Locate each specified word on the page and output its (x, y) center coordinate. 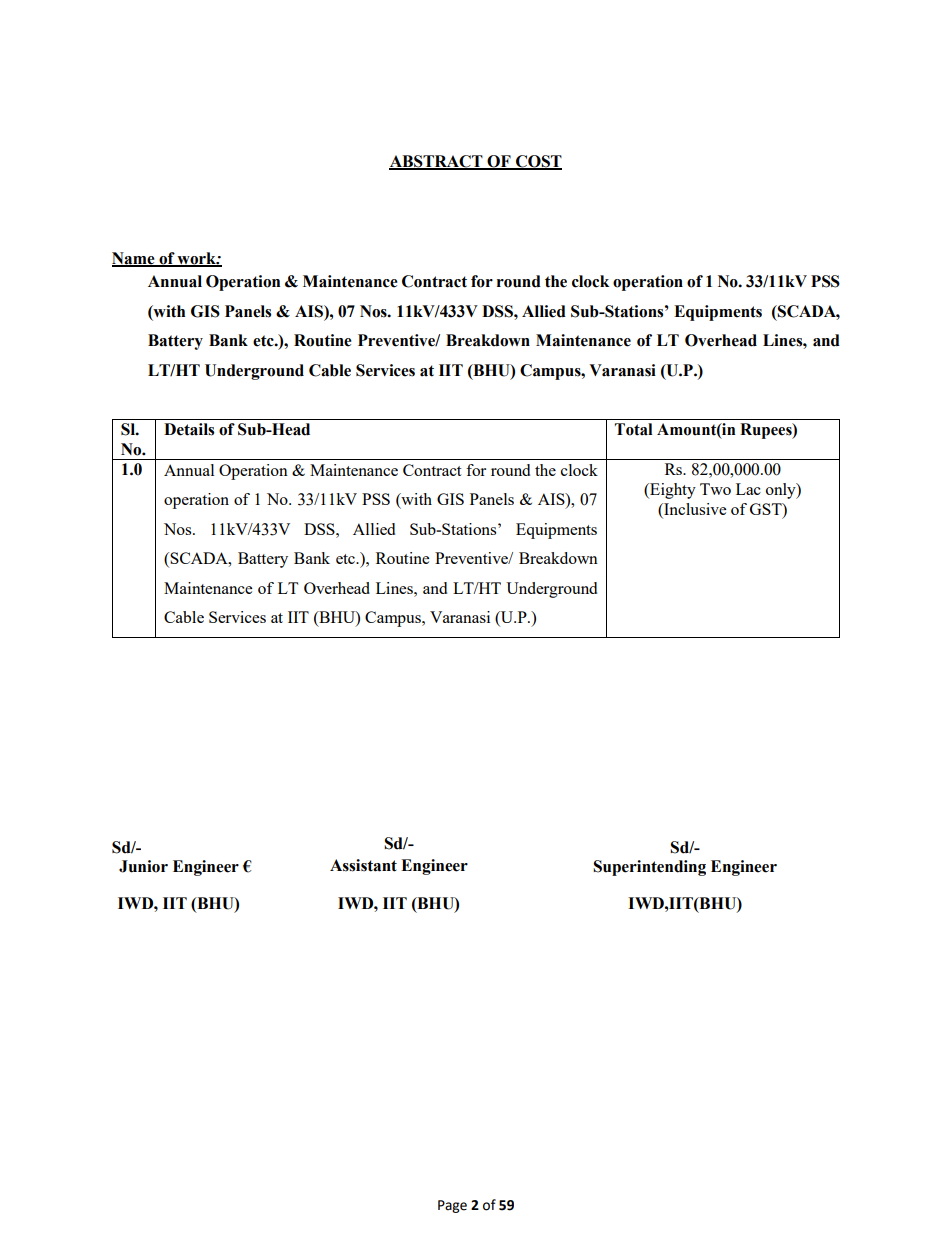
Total (633, 429)
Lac (748, 489)
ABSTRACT (437, 162)
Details (189, 429)
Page (452, 1206)
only (782, 491)
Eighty (672, 491)
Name (134, 259)
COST (538, 162)
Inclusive (694, 510)
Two (715, 489)
